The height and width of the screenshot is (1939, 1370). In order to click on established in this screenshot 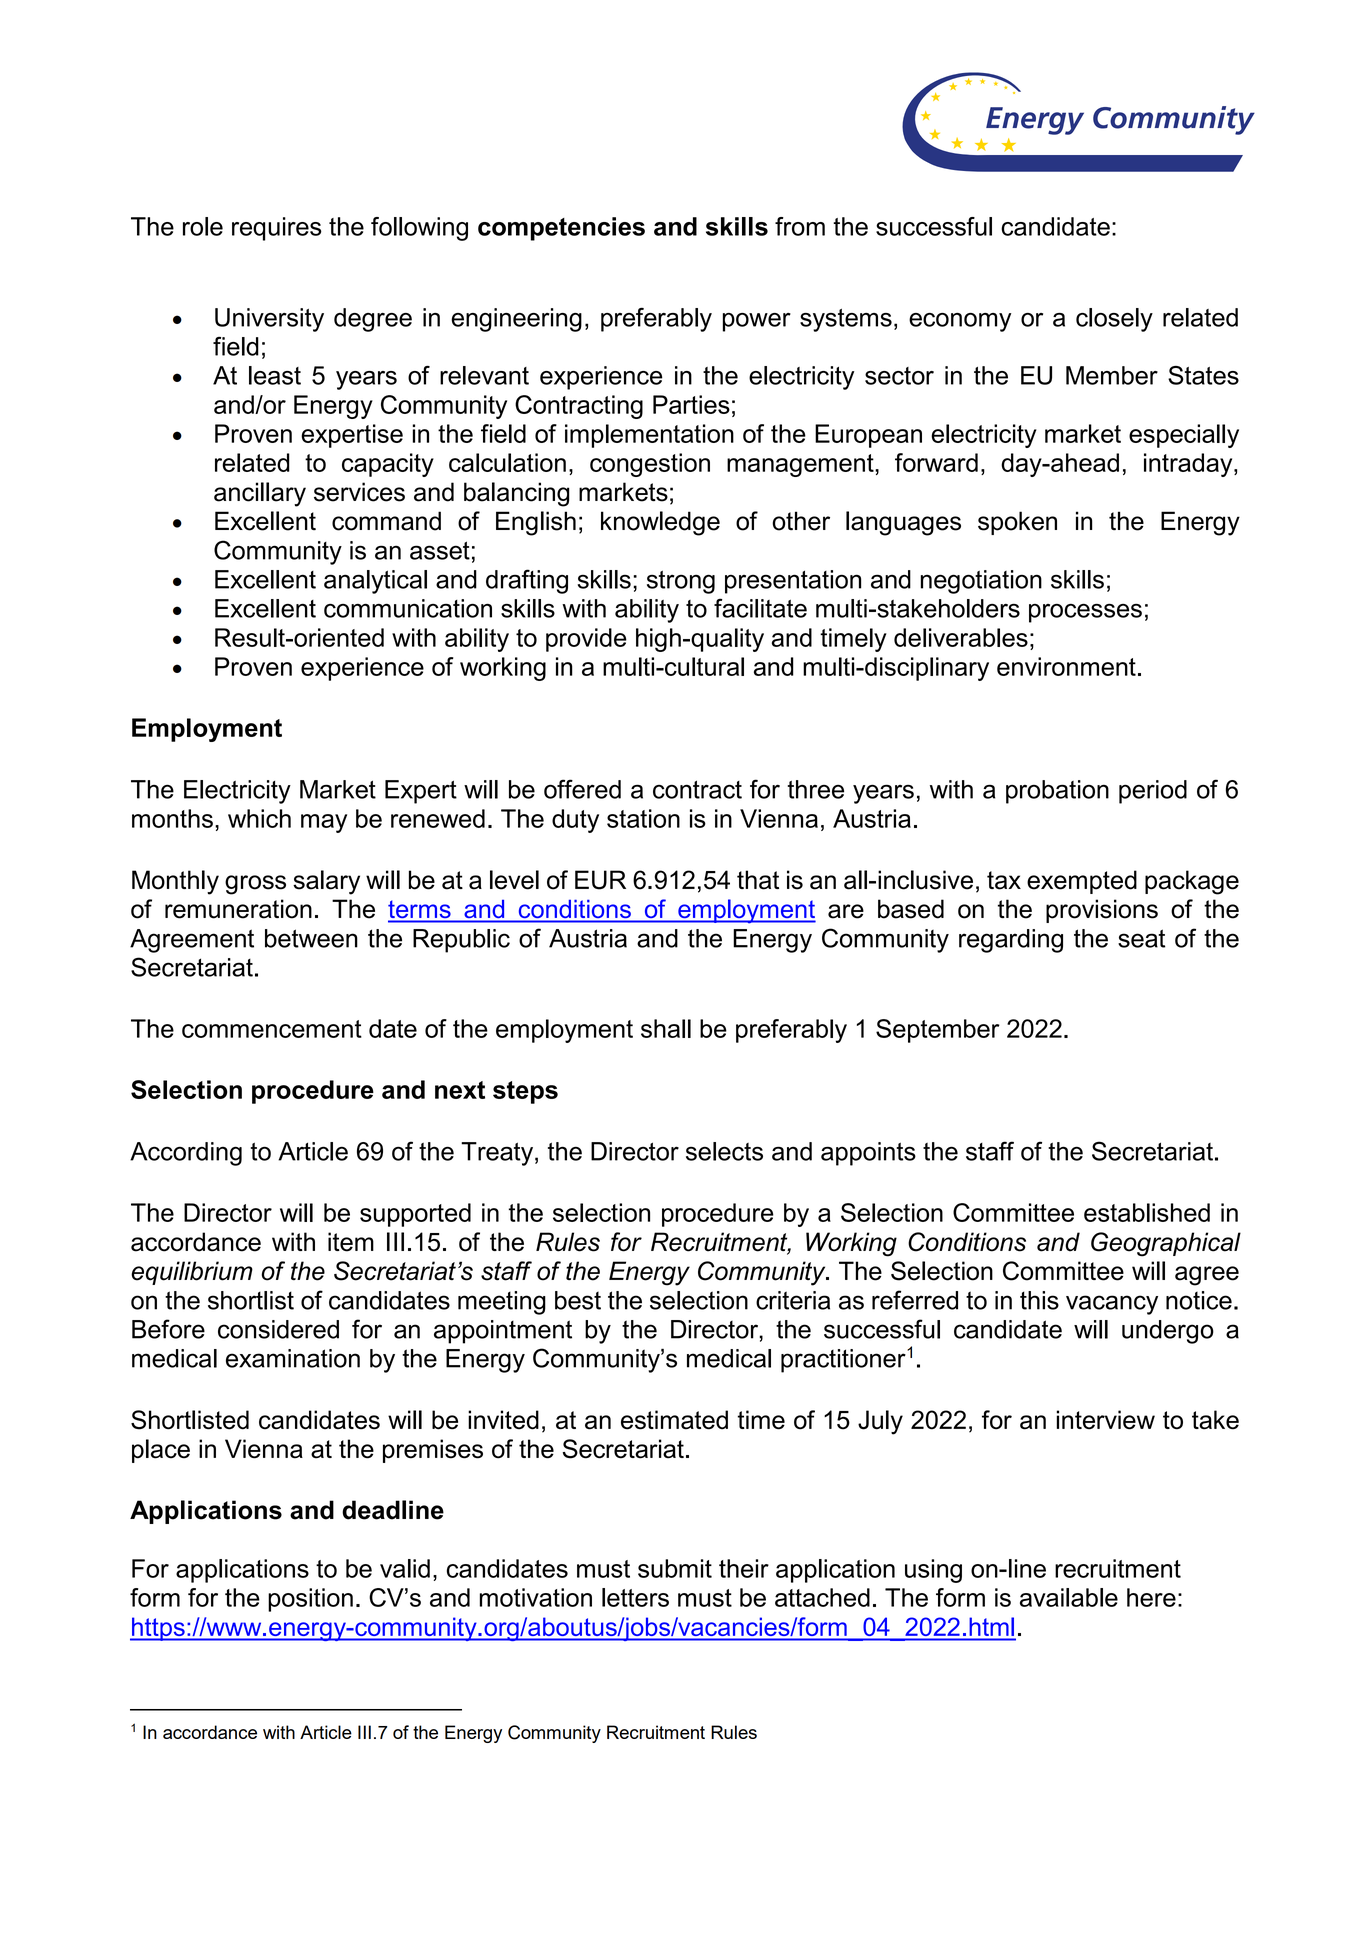, I will do `click(1147, 1212)`.
